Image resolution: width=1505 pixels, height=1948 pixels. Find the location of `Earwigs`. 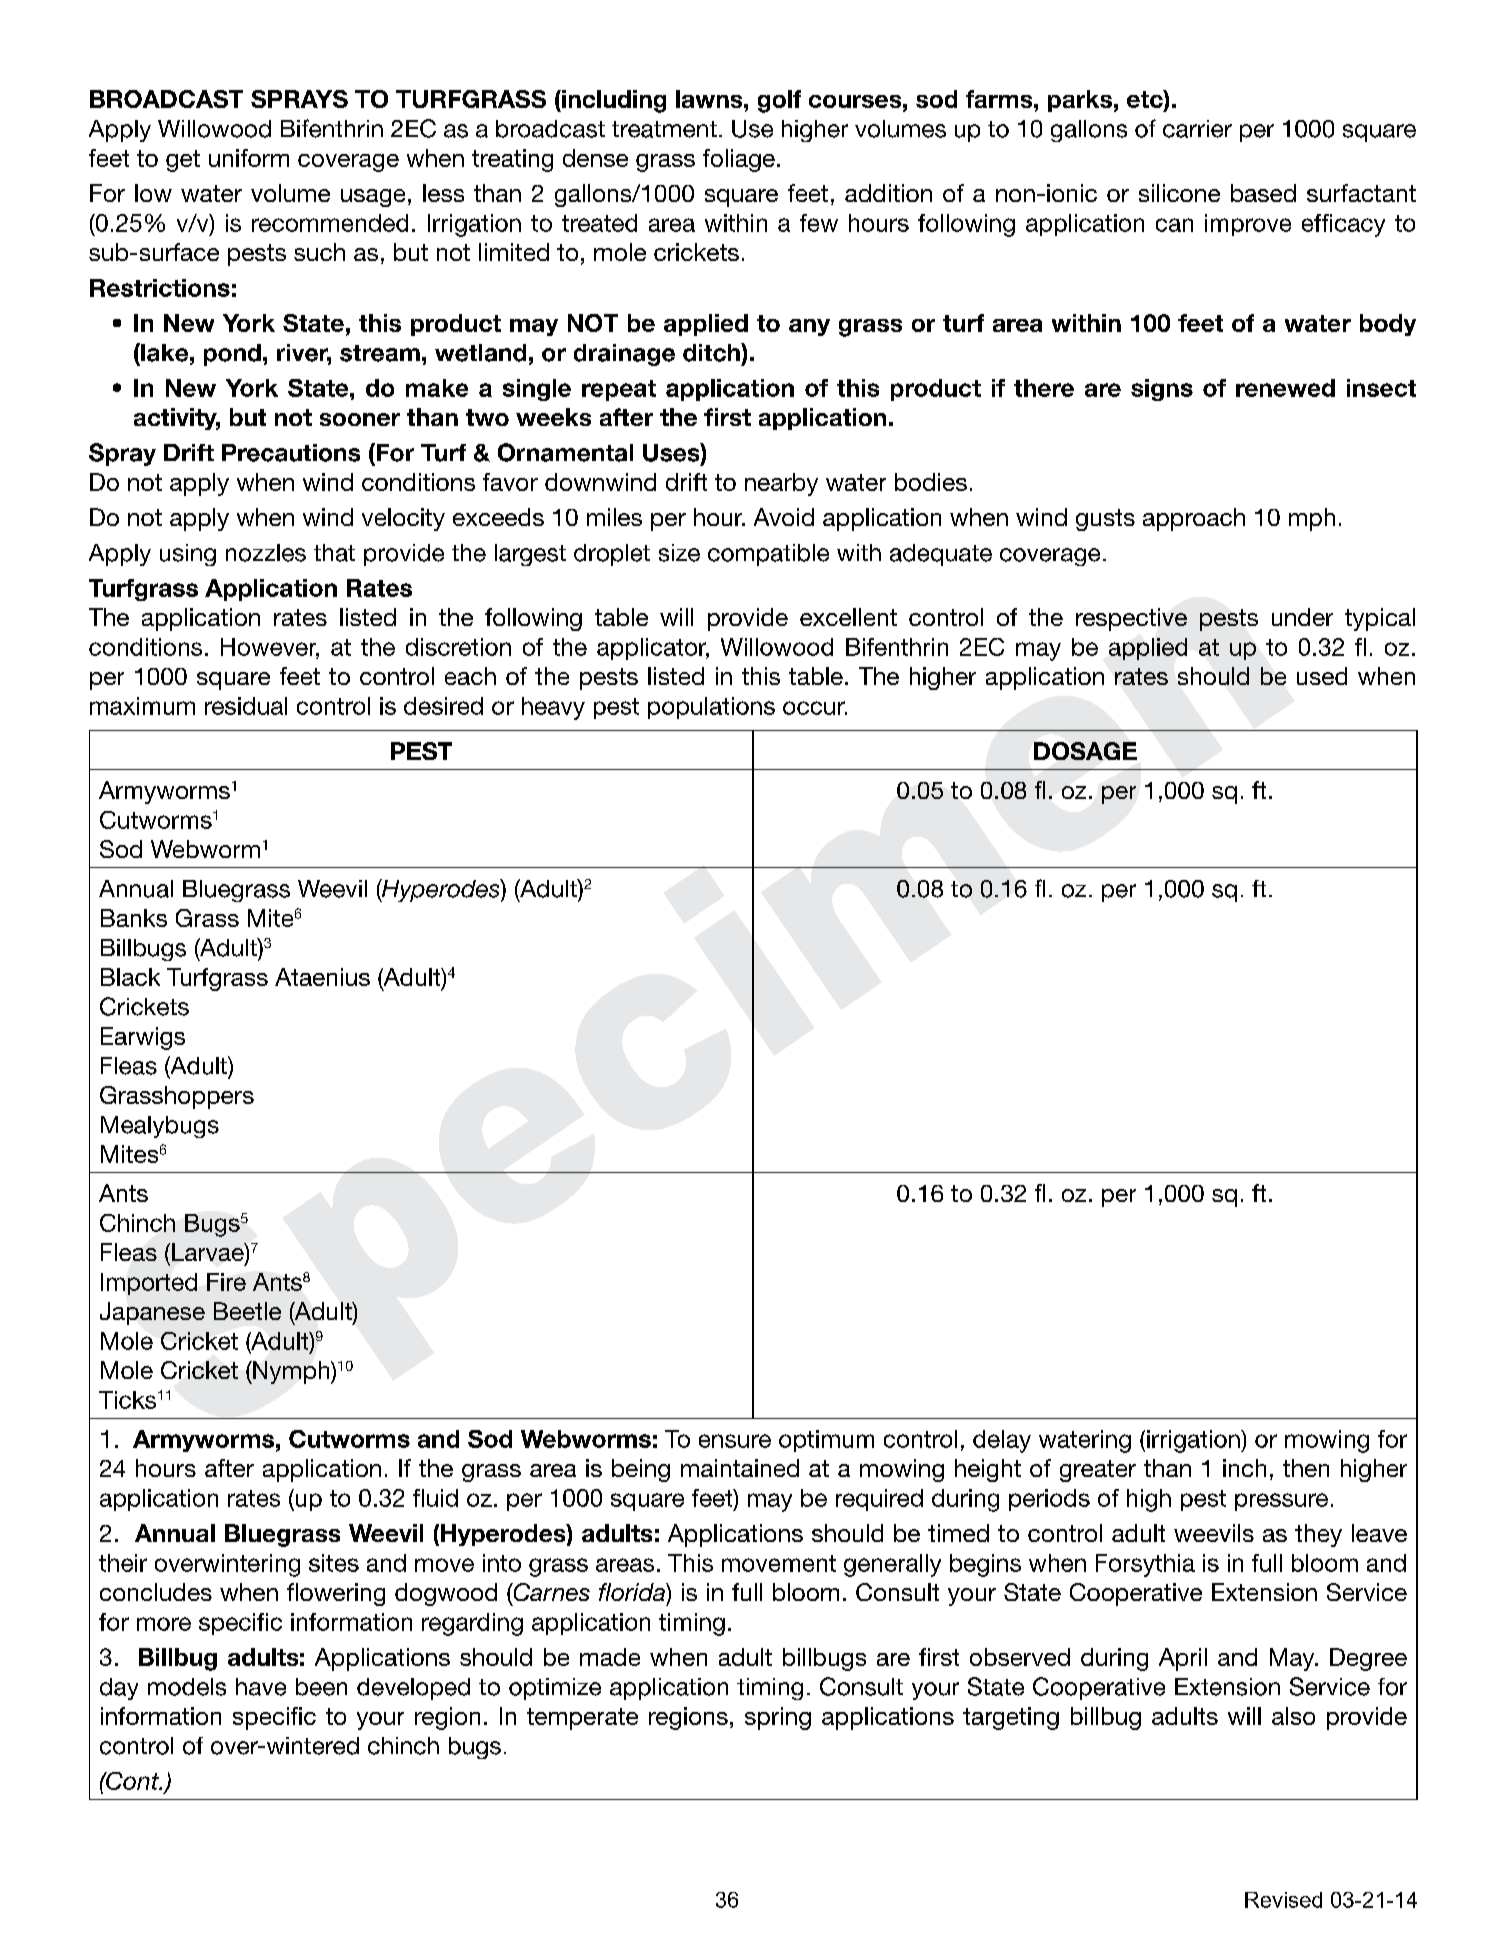

Earwigs is located at coordinates (143, 1038).
